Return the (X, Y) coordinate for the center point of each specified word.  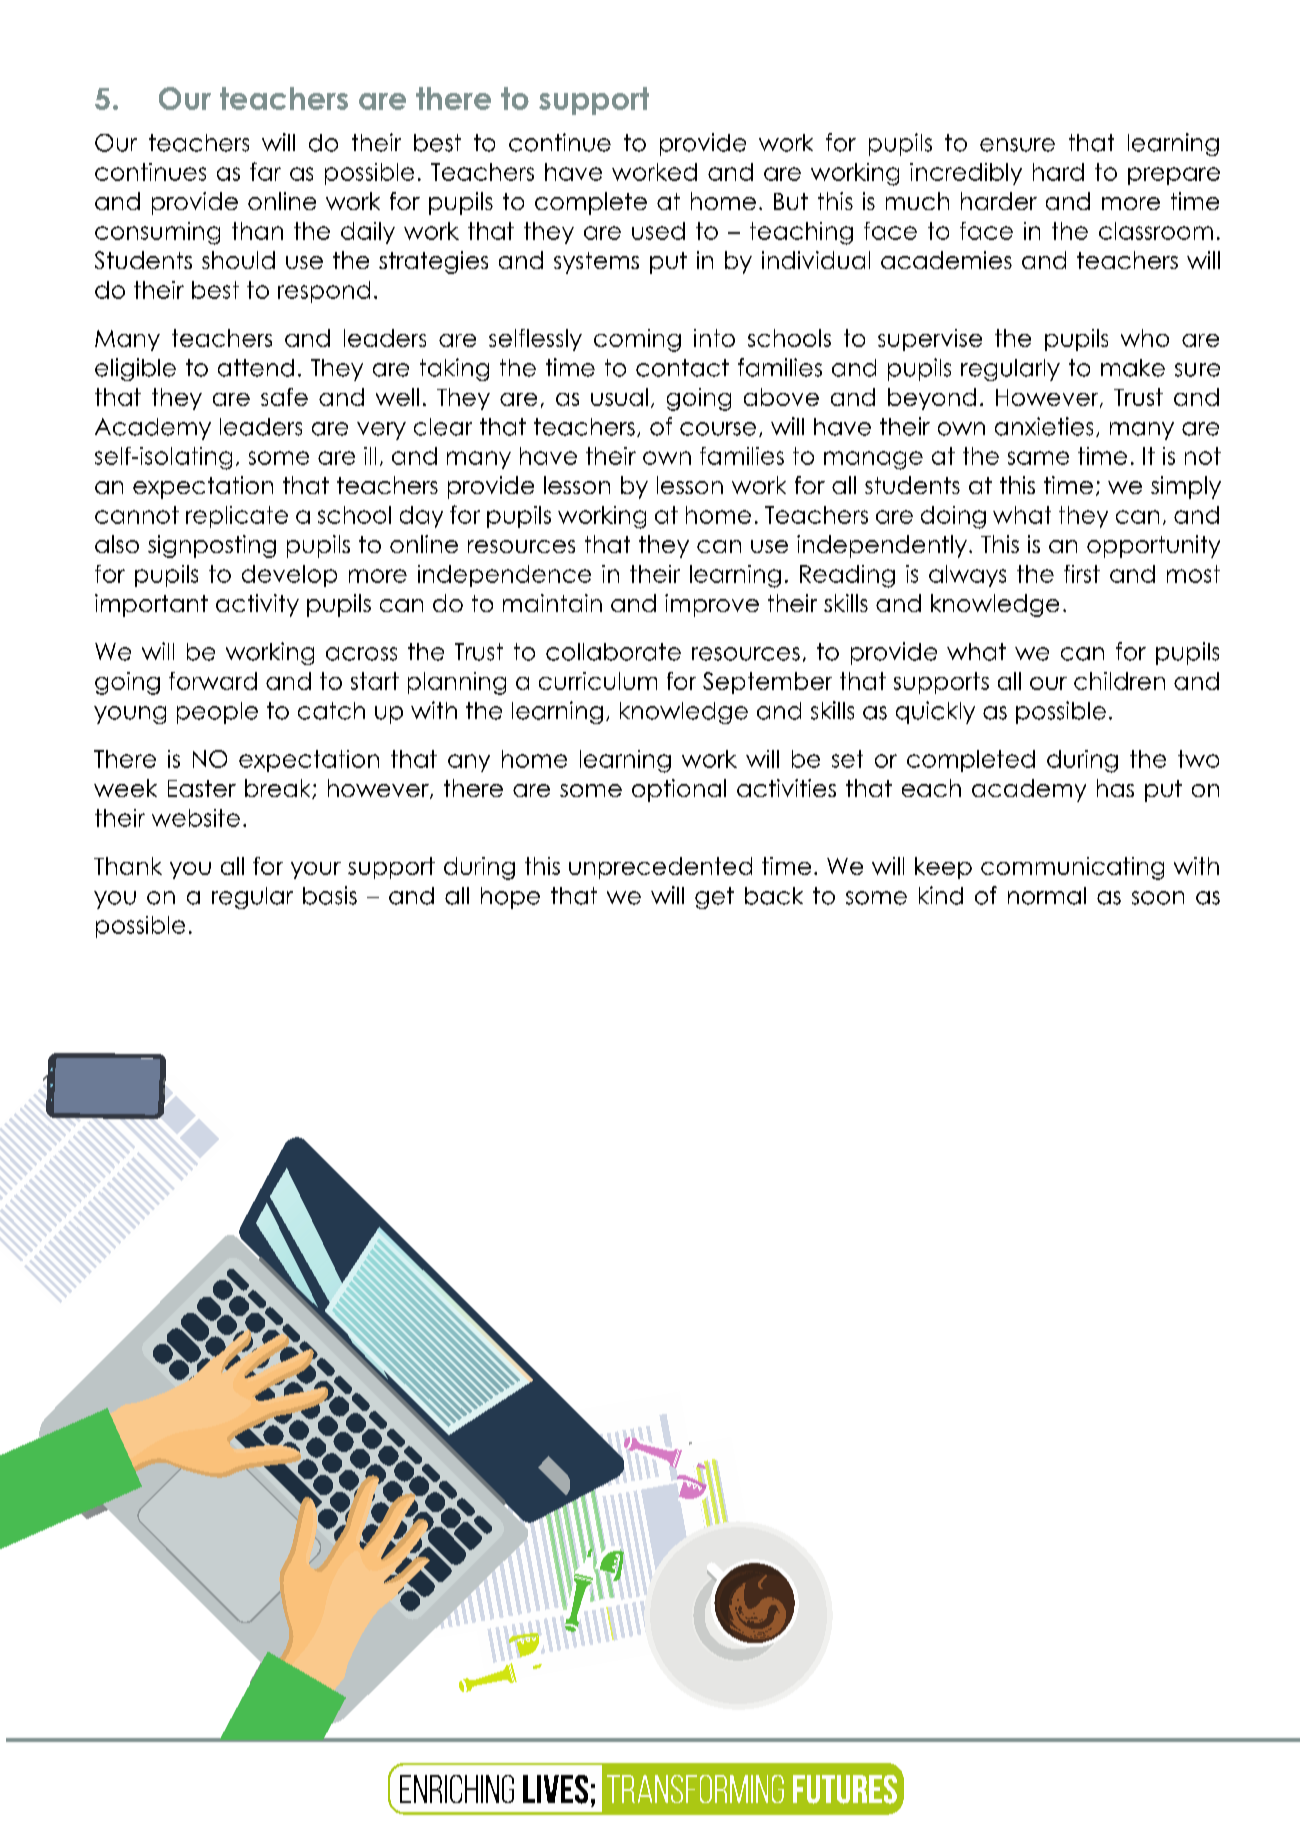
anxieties (1044, 426)
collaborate (613, 652)
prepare (1174, 176)
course (718, 429)
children (1119, 681)
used (658, 231)
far (265, 171)
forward (213, 681)
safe (284, 397)
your (316, 870)
